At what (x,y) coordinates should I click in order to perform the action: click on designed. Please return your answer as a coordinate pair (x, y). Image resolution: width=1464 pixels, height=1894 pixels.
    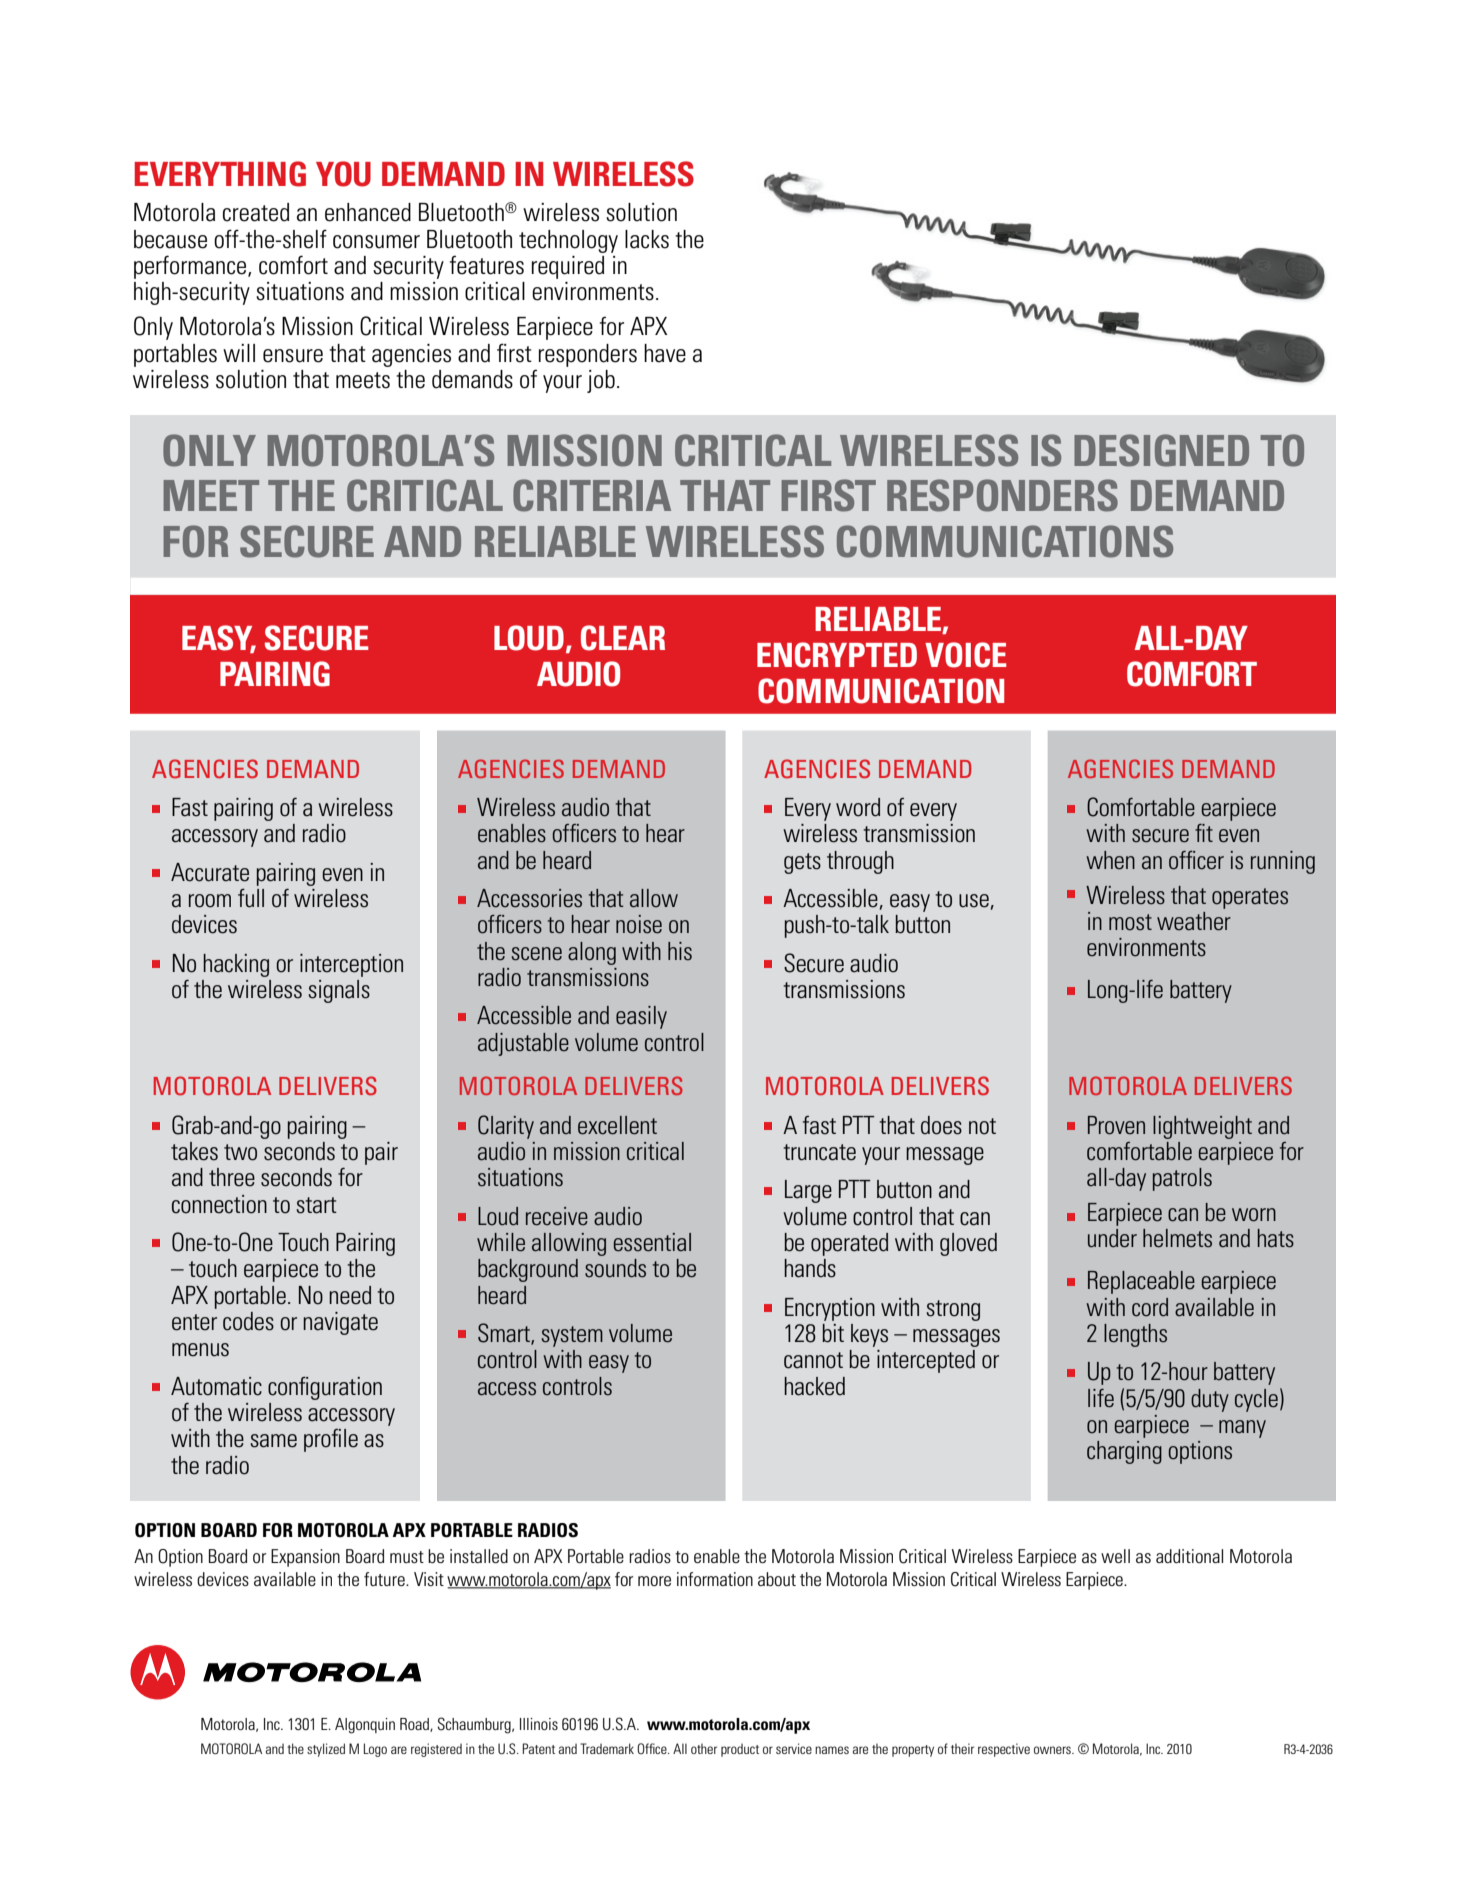
    Looking at the image, I should click on (1161, 450).
